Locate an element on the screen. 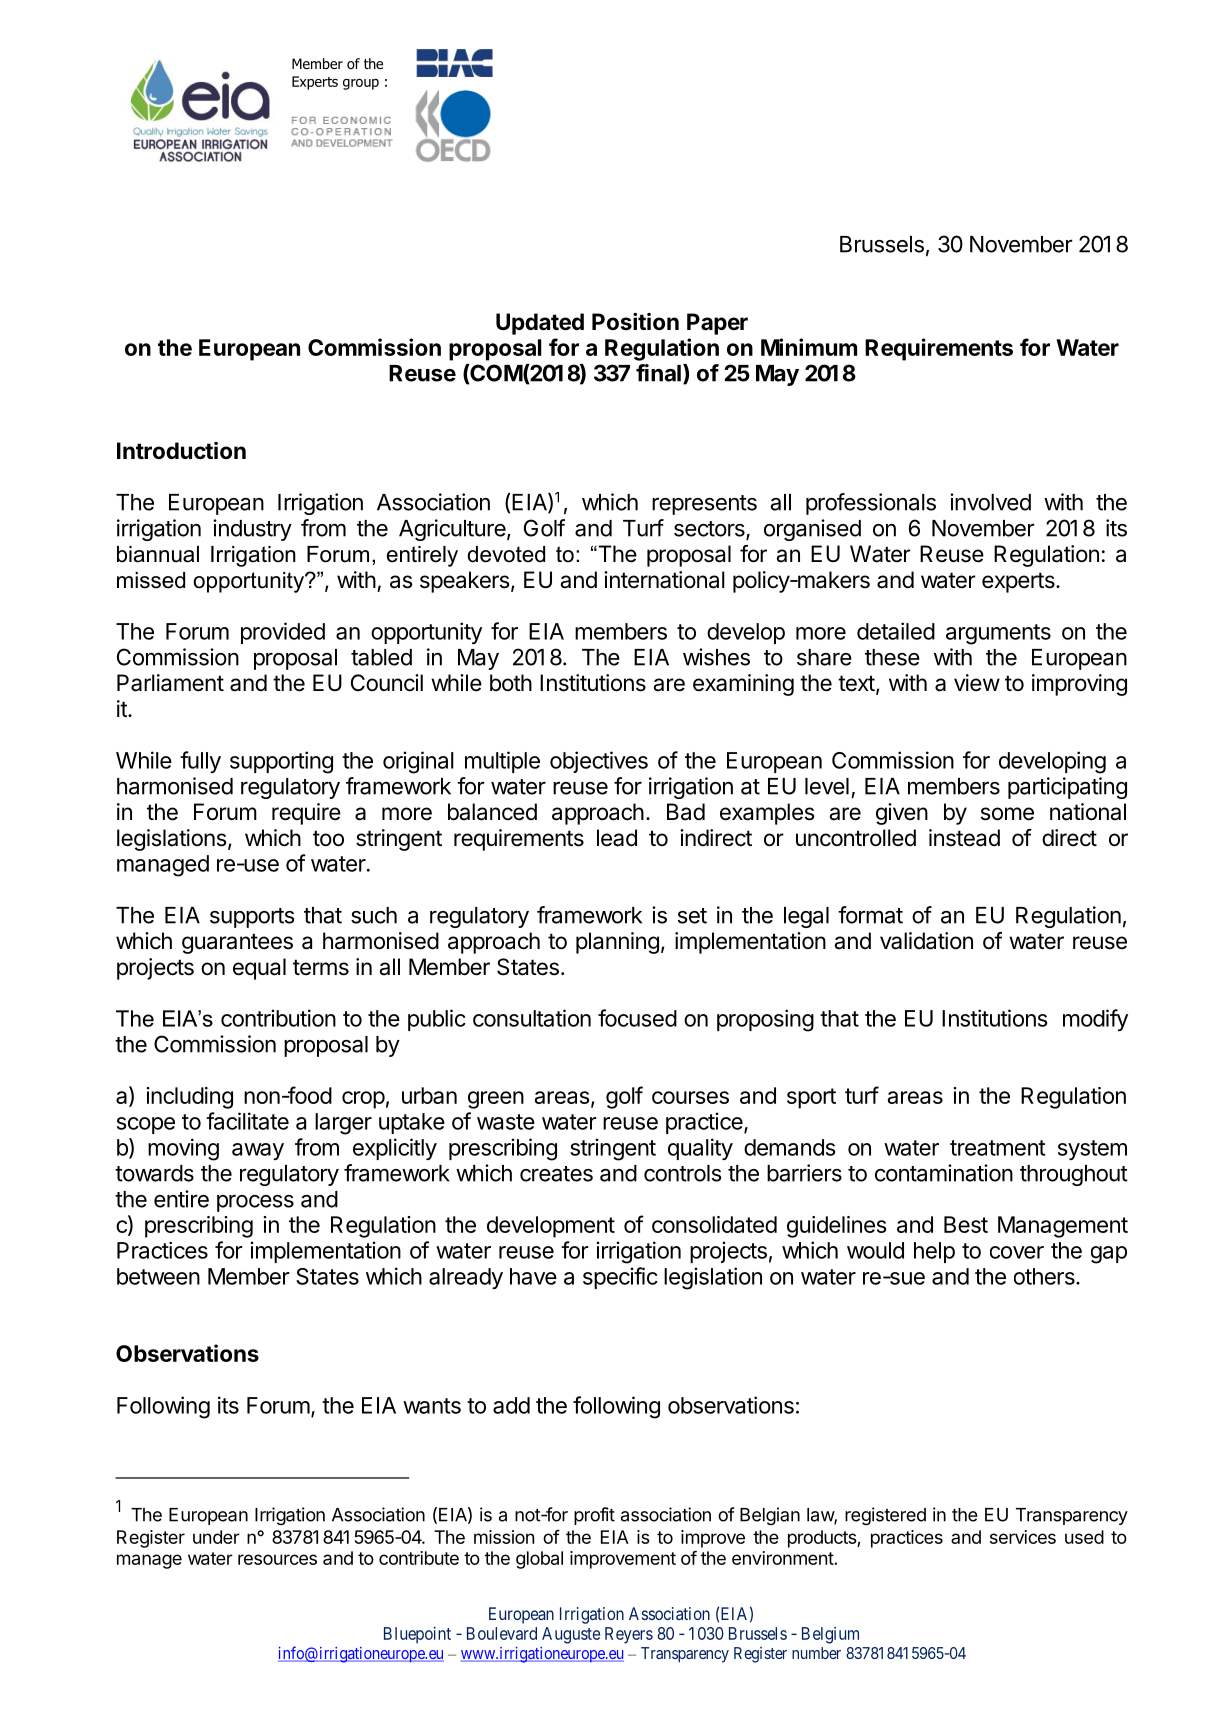 The image size is (1214, 1717). services is located at coordinates (1023, 1537).
